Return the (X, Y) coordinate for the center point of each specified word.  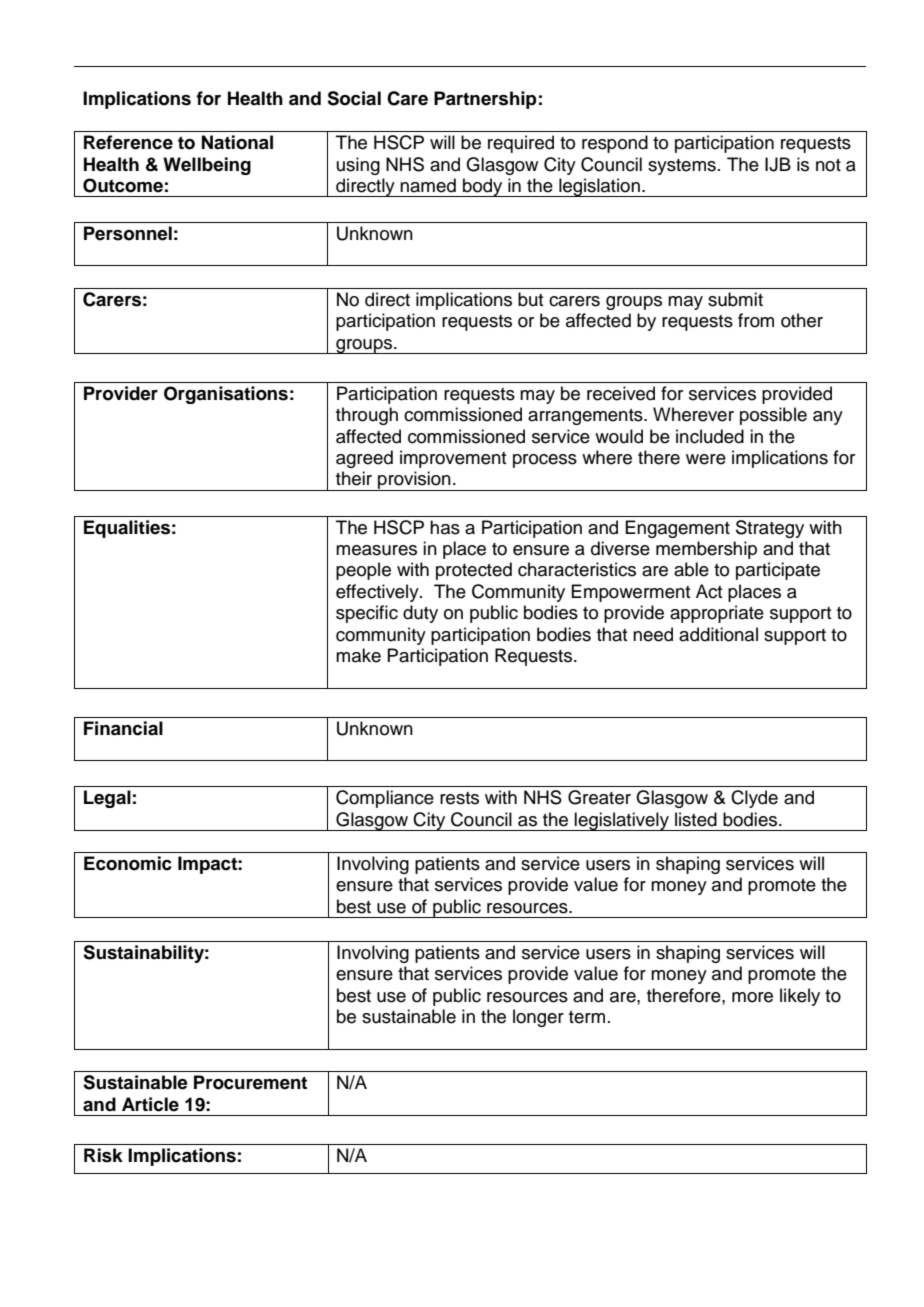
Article (150, 1104)
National (237, 142)
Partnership (485, 100)
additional (718, 634)
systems (682, 167)
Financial (123, 728)
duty (420, 614)
